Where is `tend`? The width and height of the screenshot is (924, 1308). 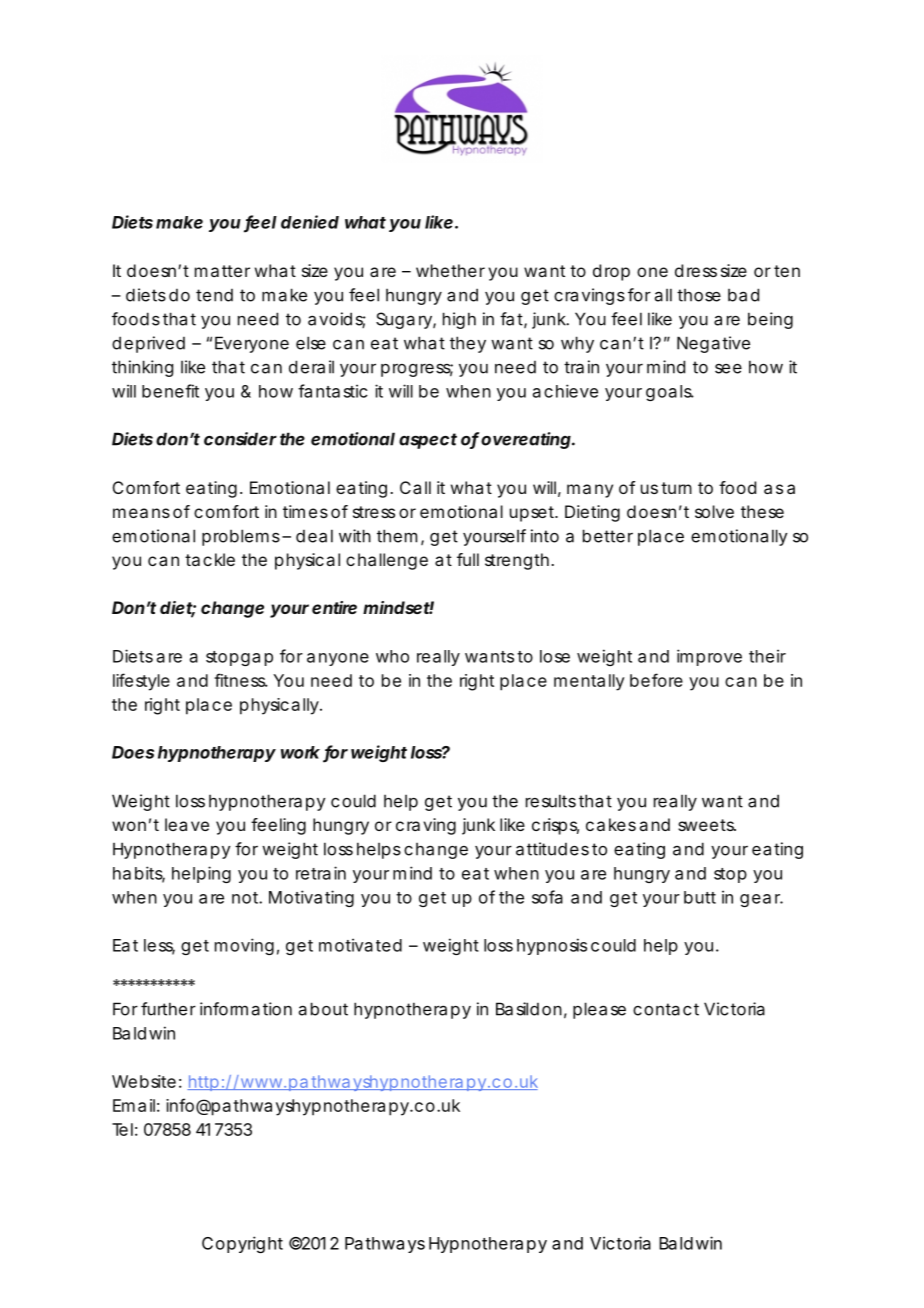 tend is located at coordinates (214, 295).
